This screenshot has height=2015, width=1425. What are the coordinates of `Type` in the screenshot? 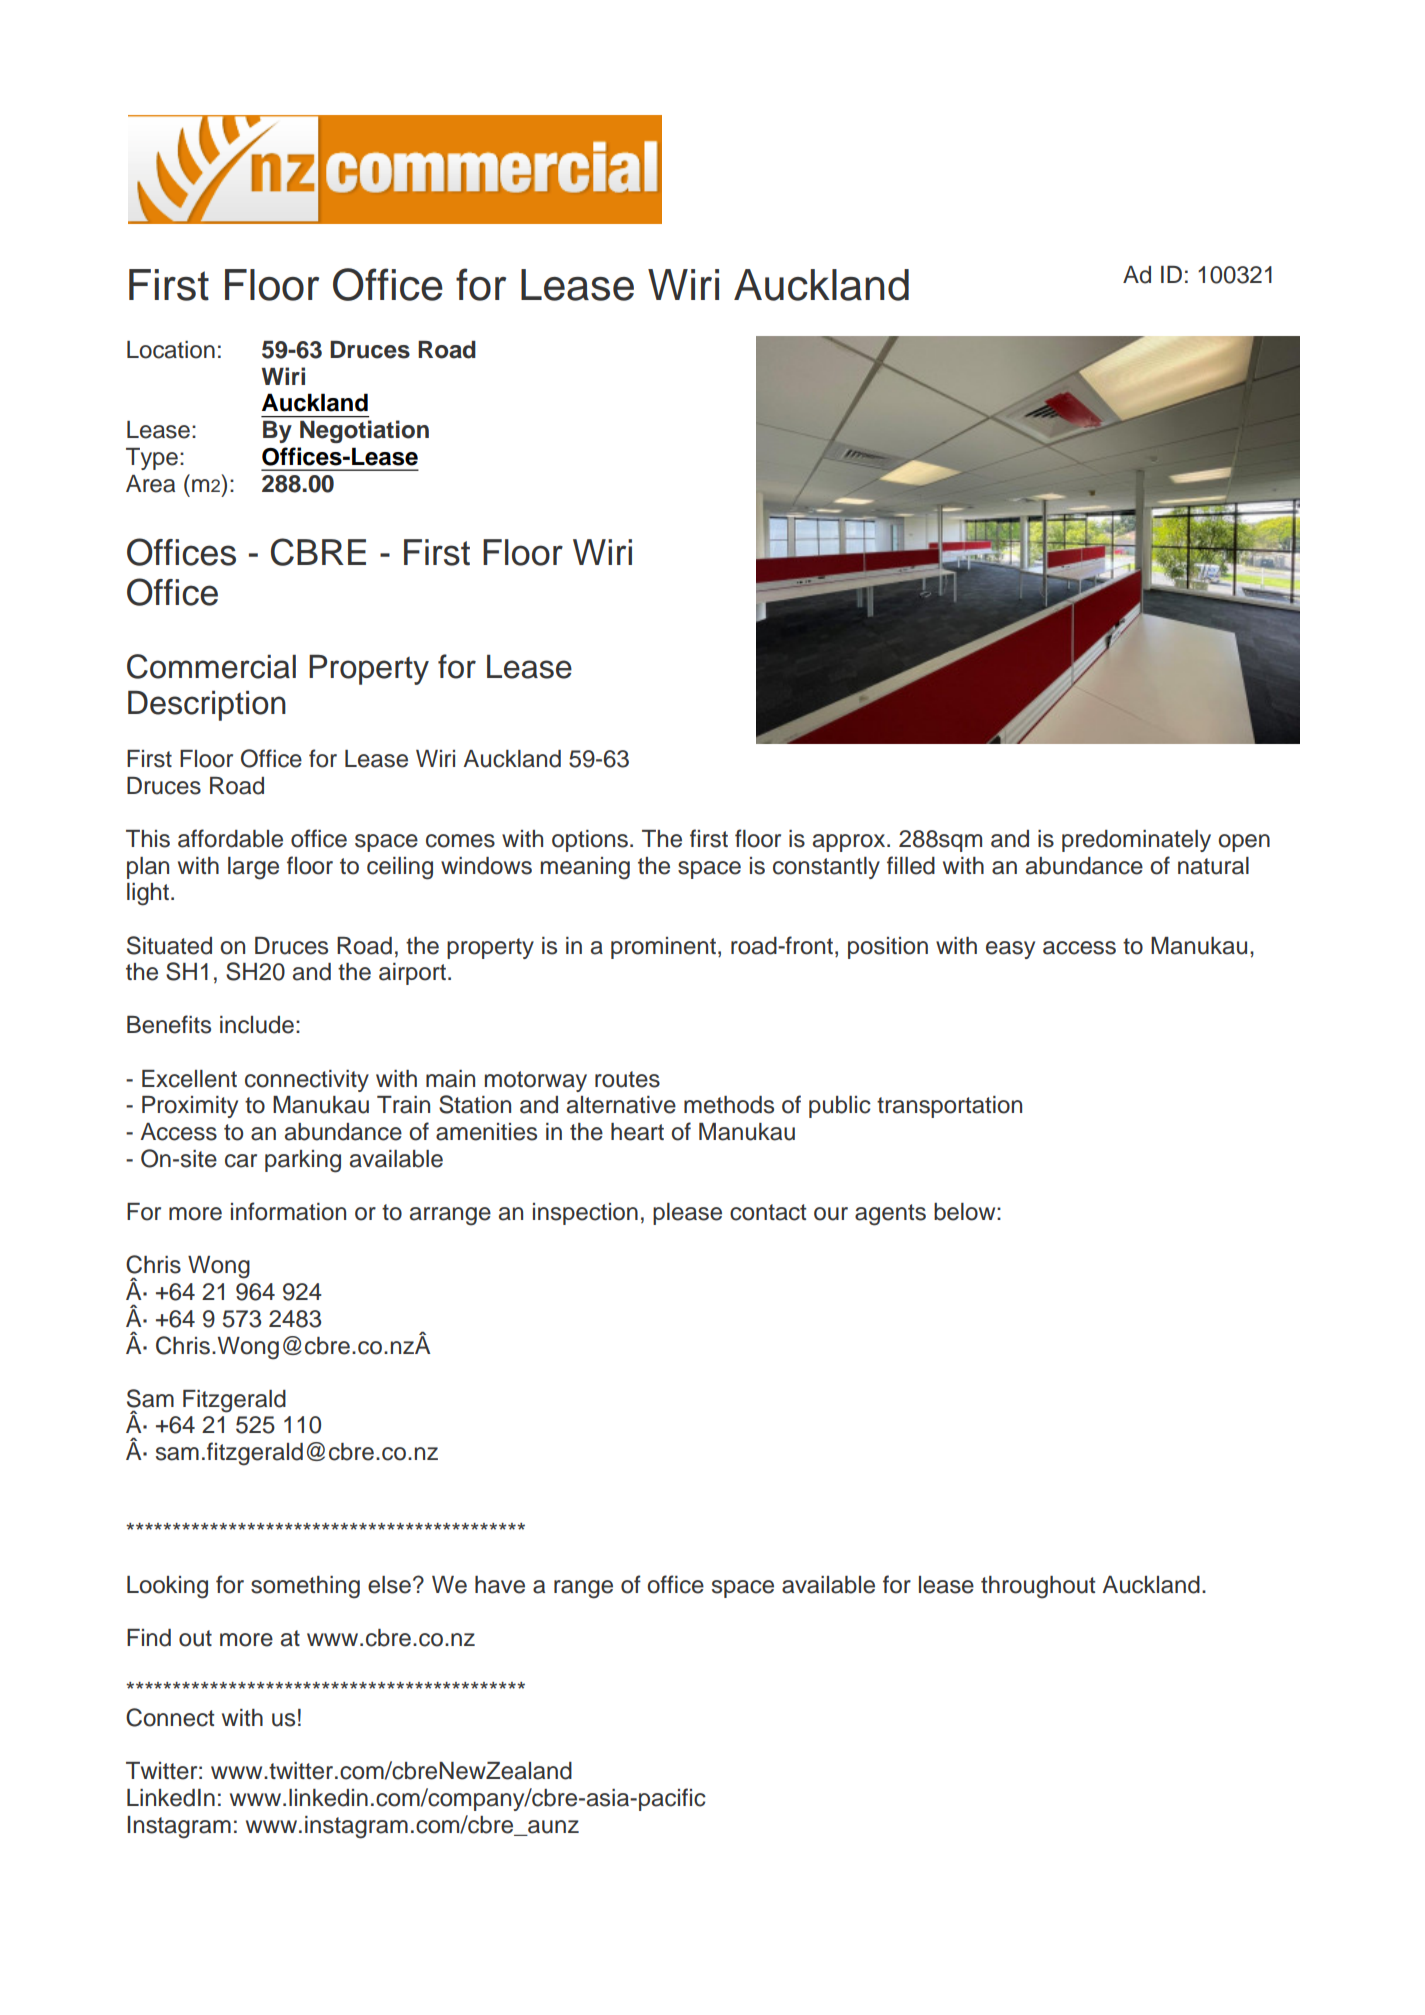 It's located at (152, 459).
